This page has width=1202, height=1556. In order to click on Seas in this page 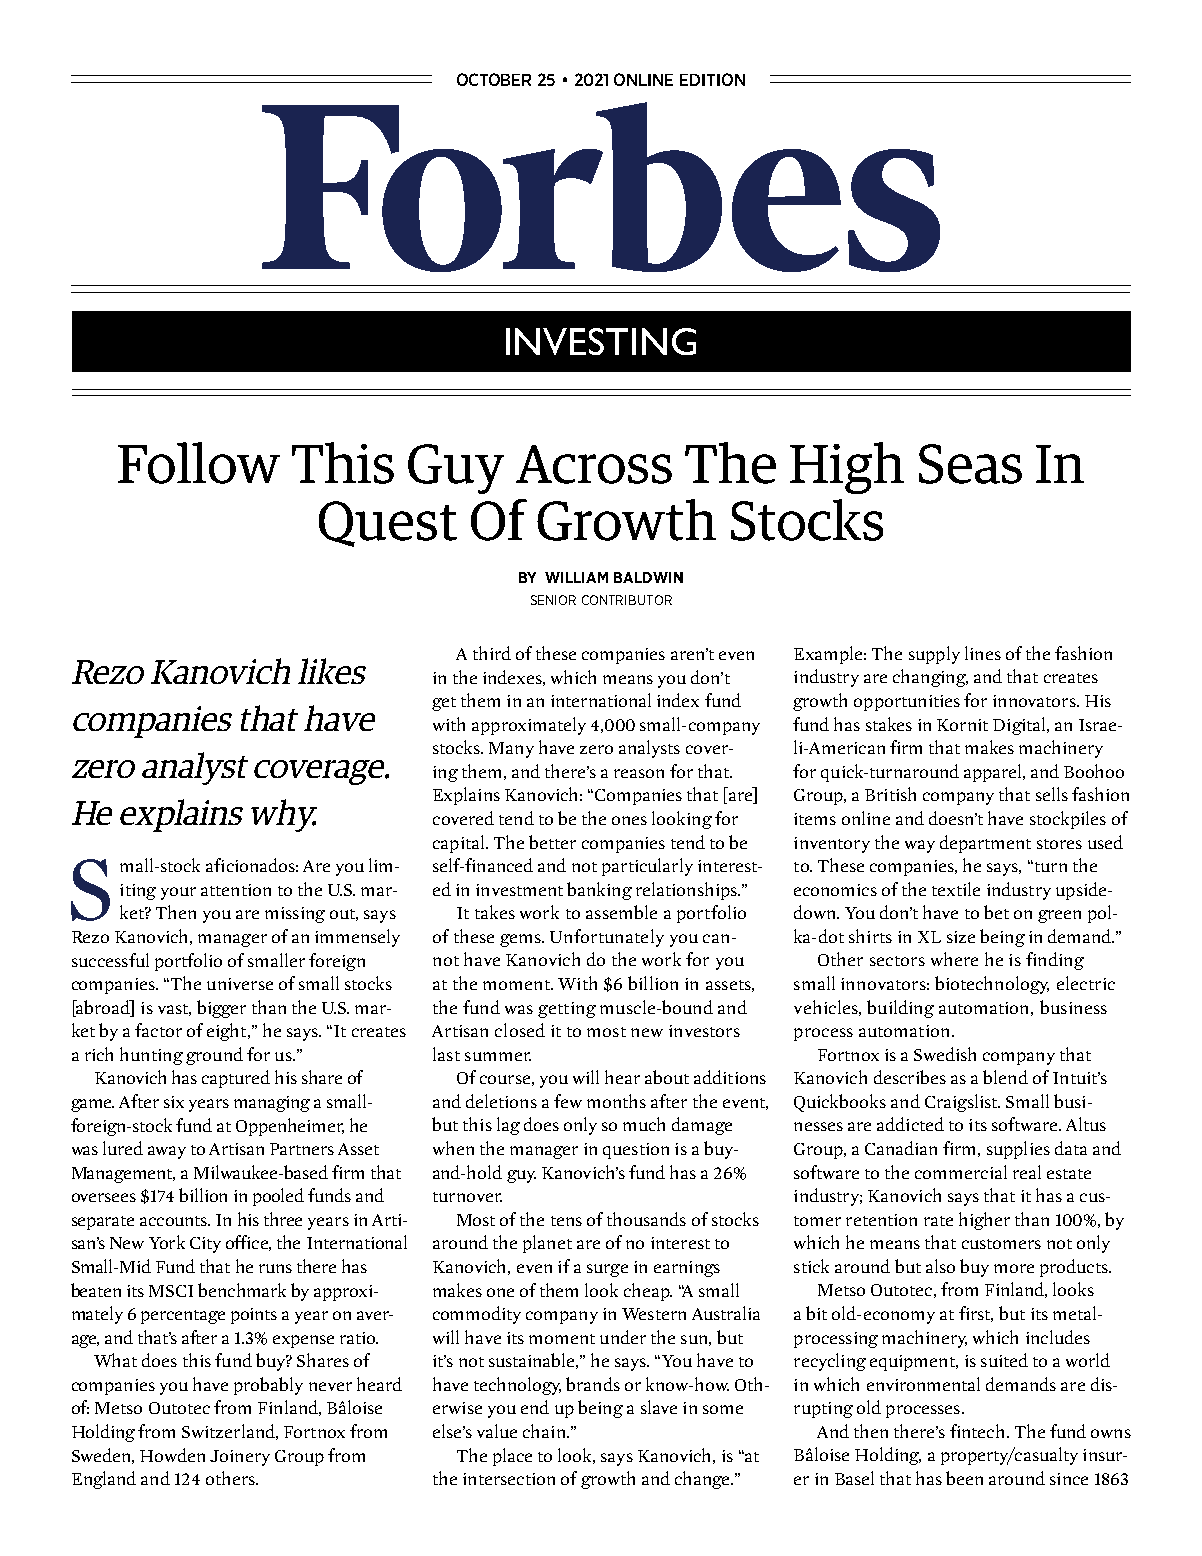, I will do `click(970, 464)`.
